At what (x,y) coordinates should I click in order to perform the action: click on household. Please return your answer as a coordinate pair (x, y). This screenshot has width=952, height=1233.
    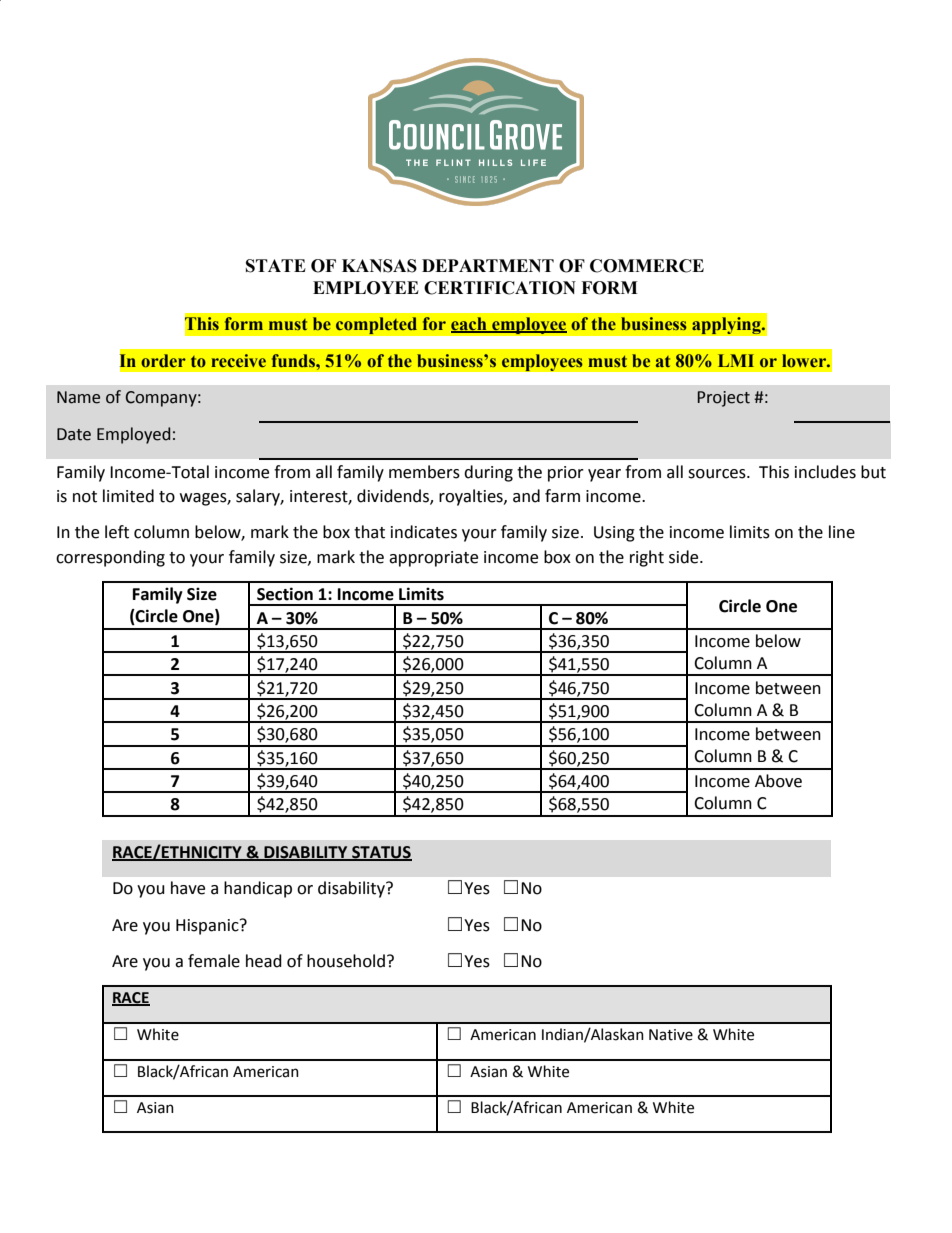
    Looking at the image, I should click on (346, 961).
